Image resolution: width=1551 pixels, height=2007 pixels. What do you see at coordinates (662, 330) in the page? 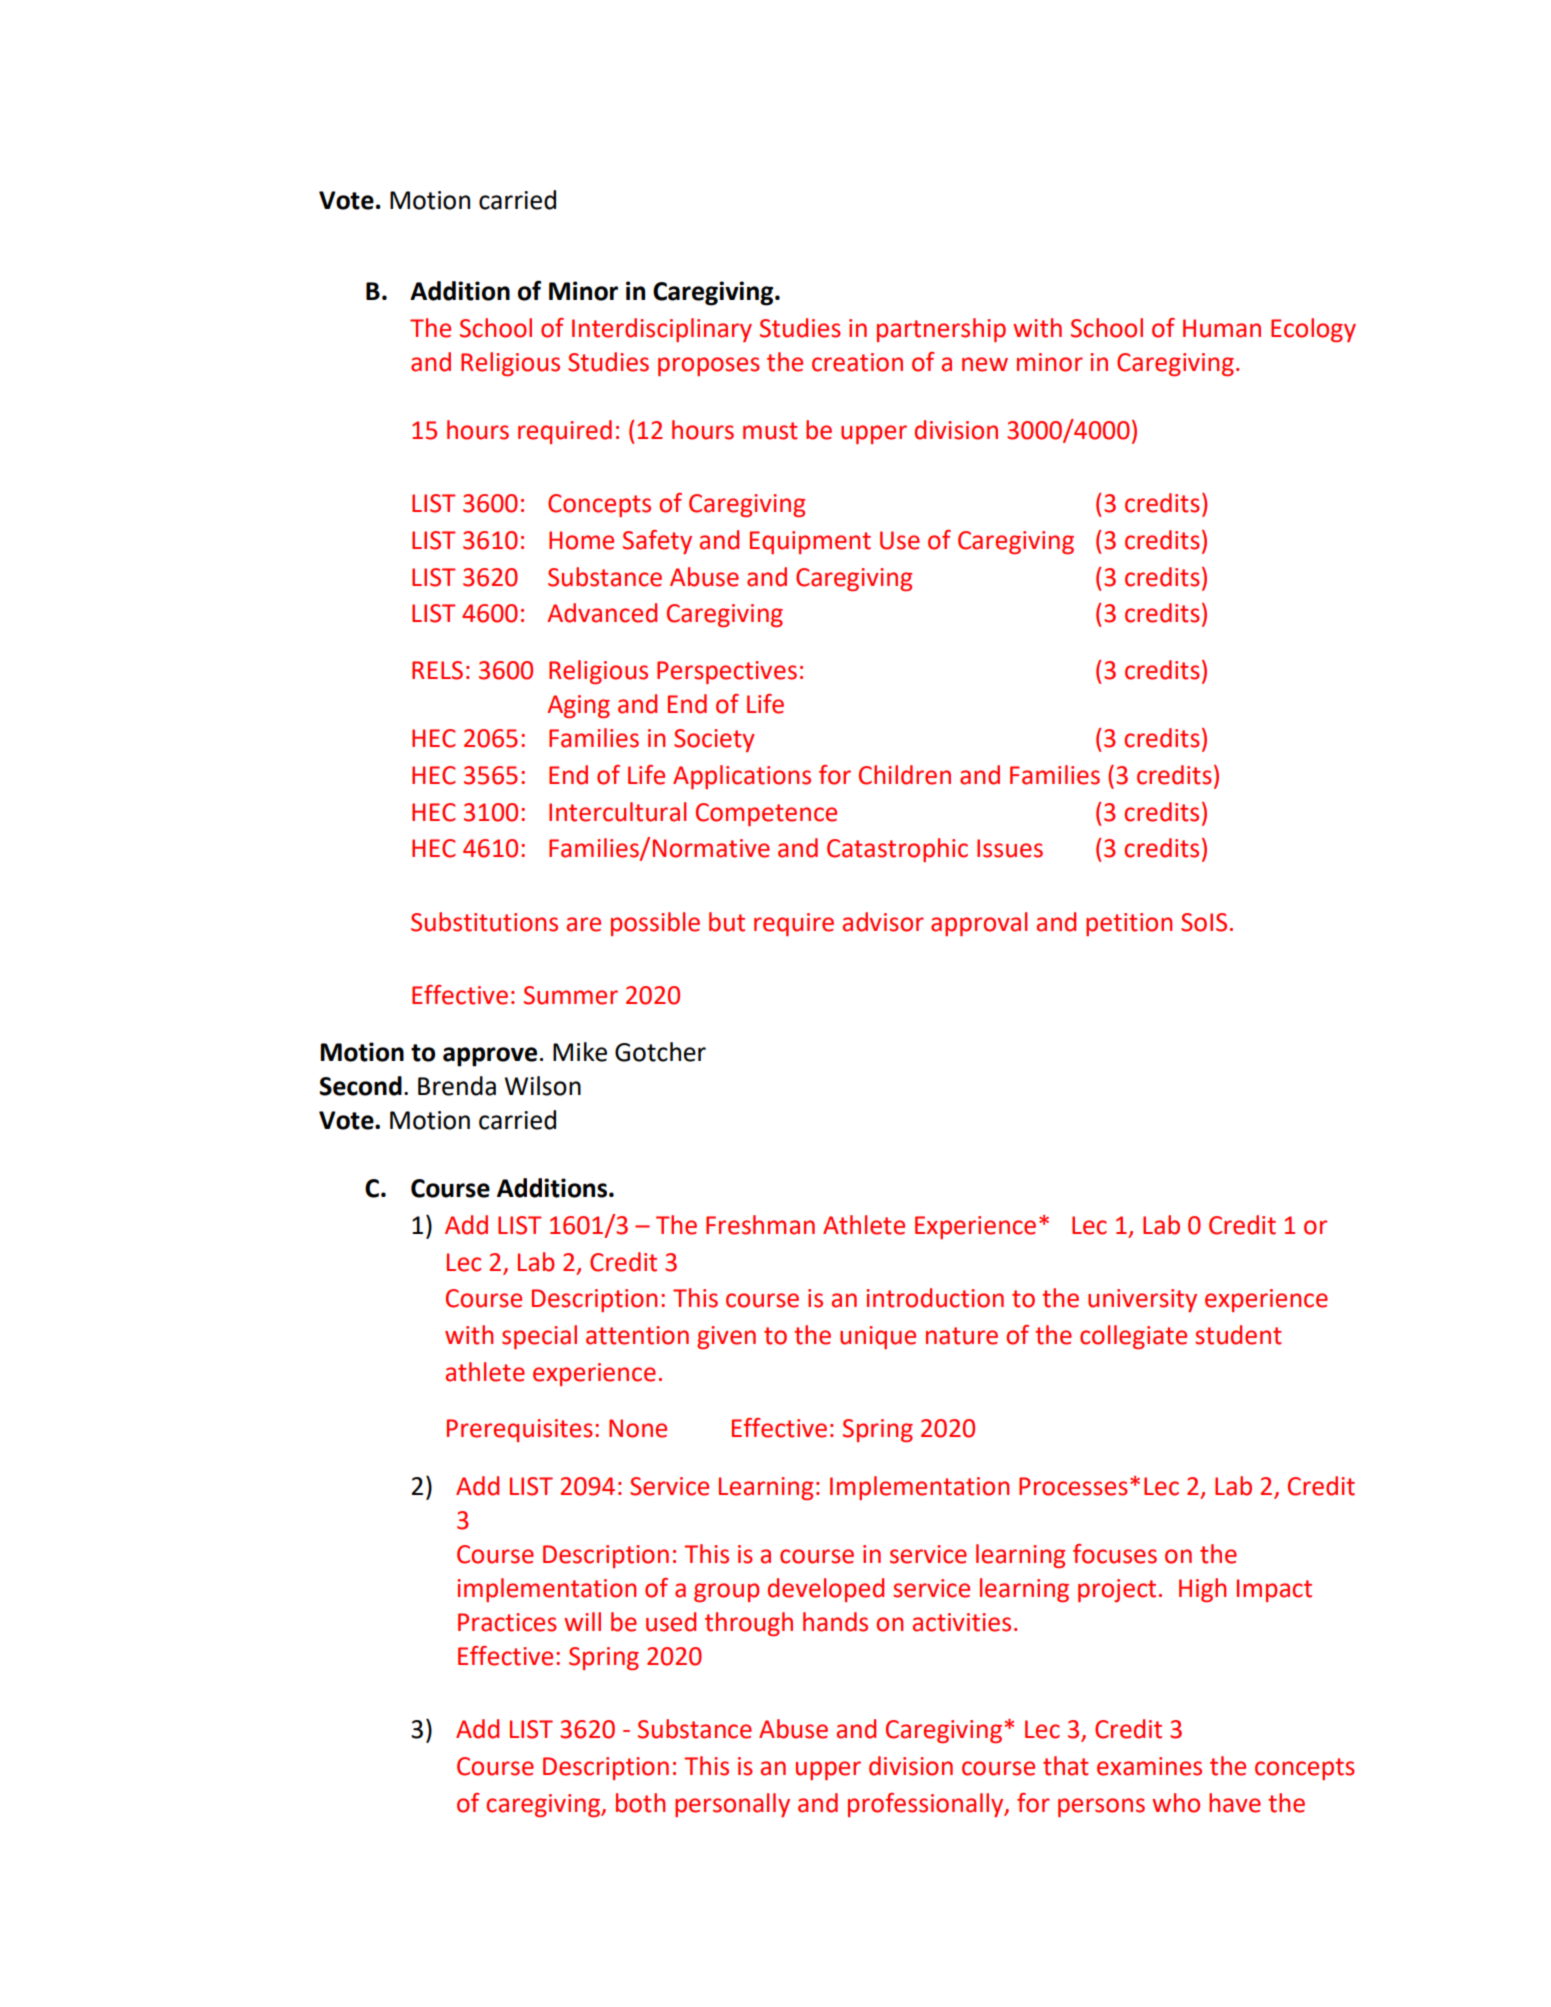
I see `Interdisciplinary` at bounding box center [662, 330].
